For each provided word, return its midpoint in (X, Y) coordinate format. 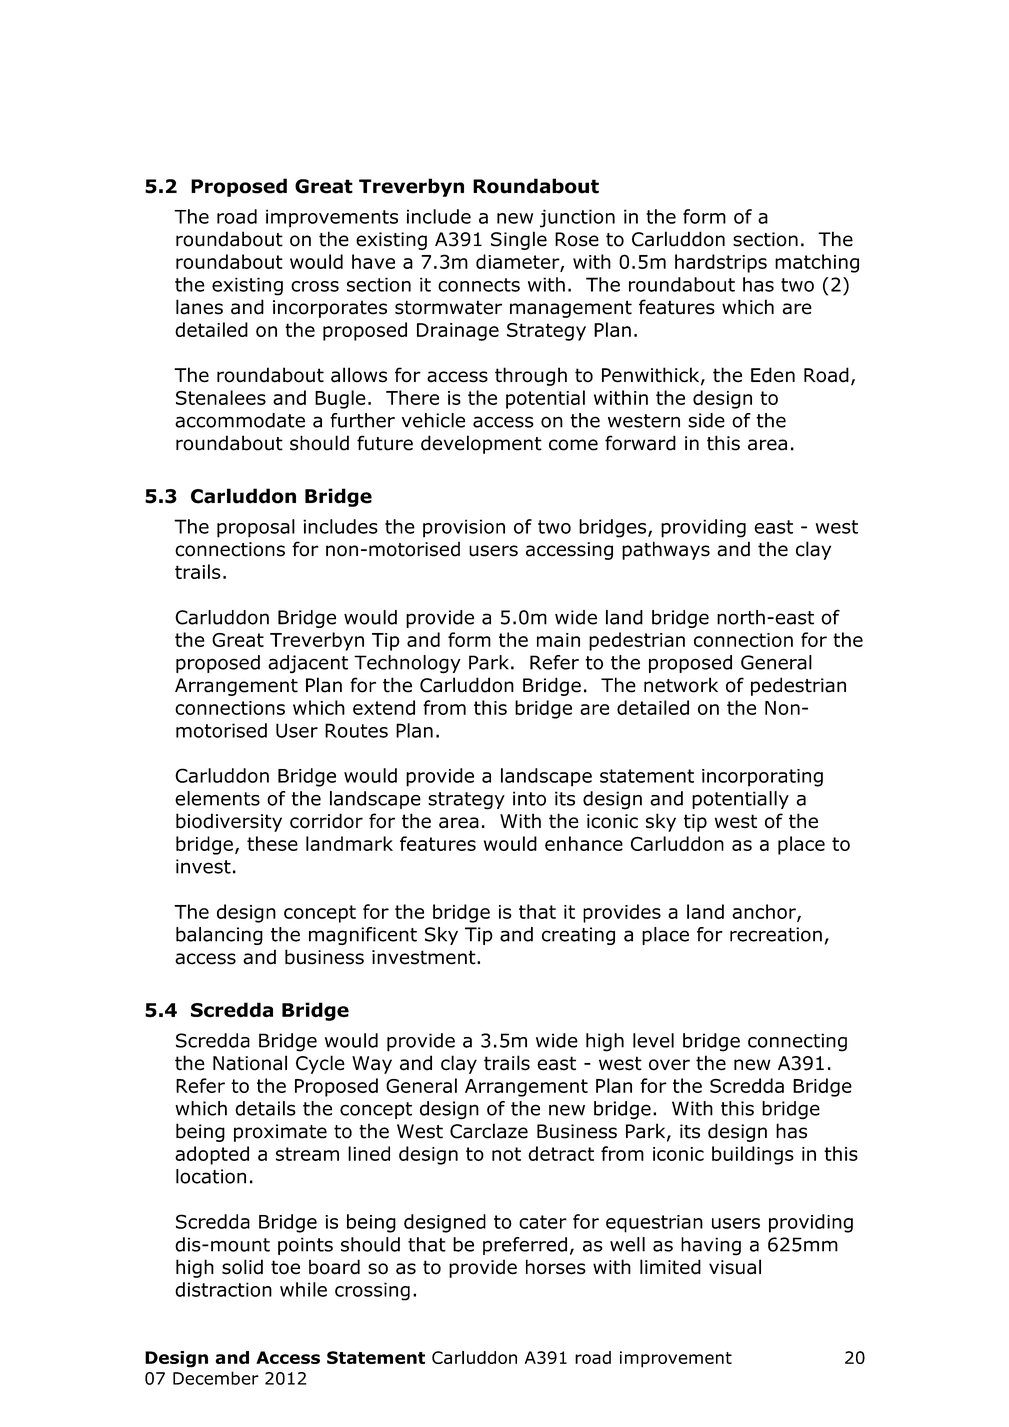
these (272, 843)
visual (735, 1267)
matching (817, 263)
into (529, 798)
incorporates (330, 309)
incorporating (762, 778)
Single (519, 240)
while (303, 1289)
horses (556, 1267)
